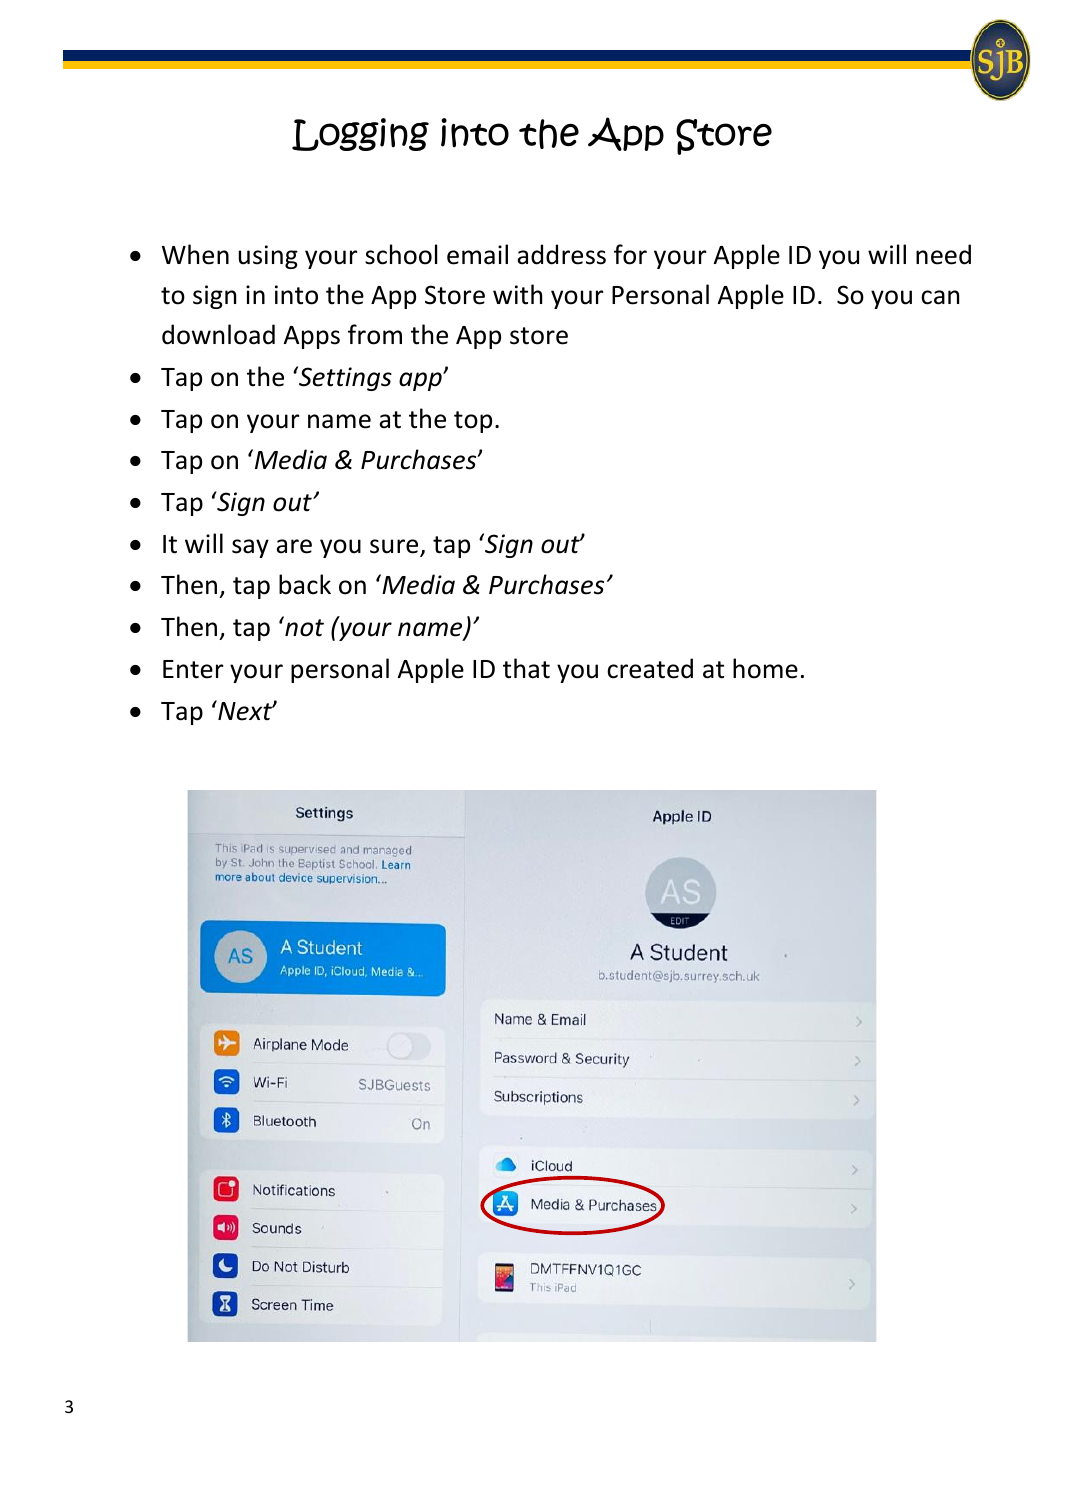 This screenshot has height=1506, width=1065. What do you see at coordinates (943, 254) in the screenshot?
I see `need` at bounding box center [943, 254].
